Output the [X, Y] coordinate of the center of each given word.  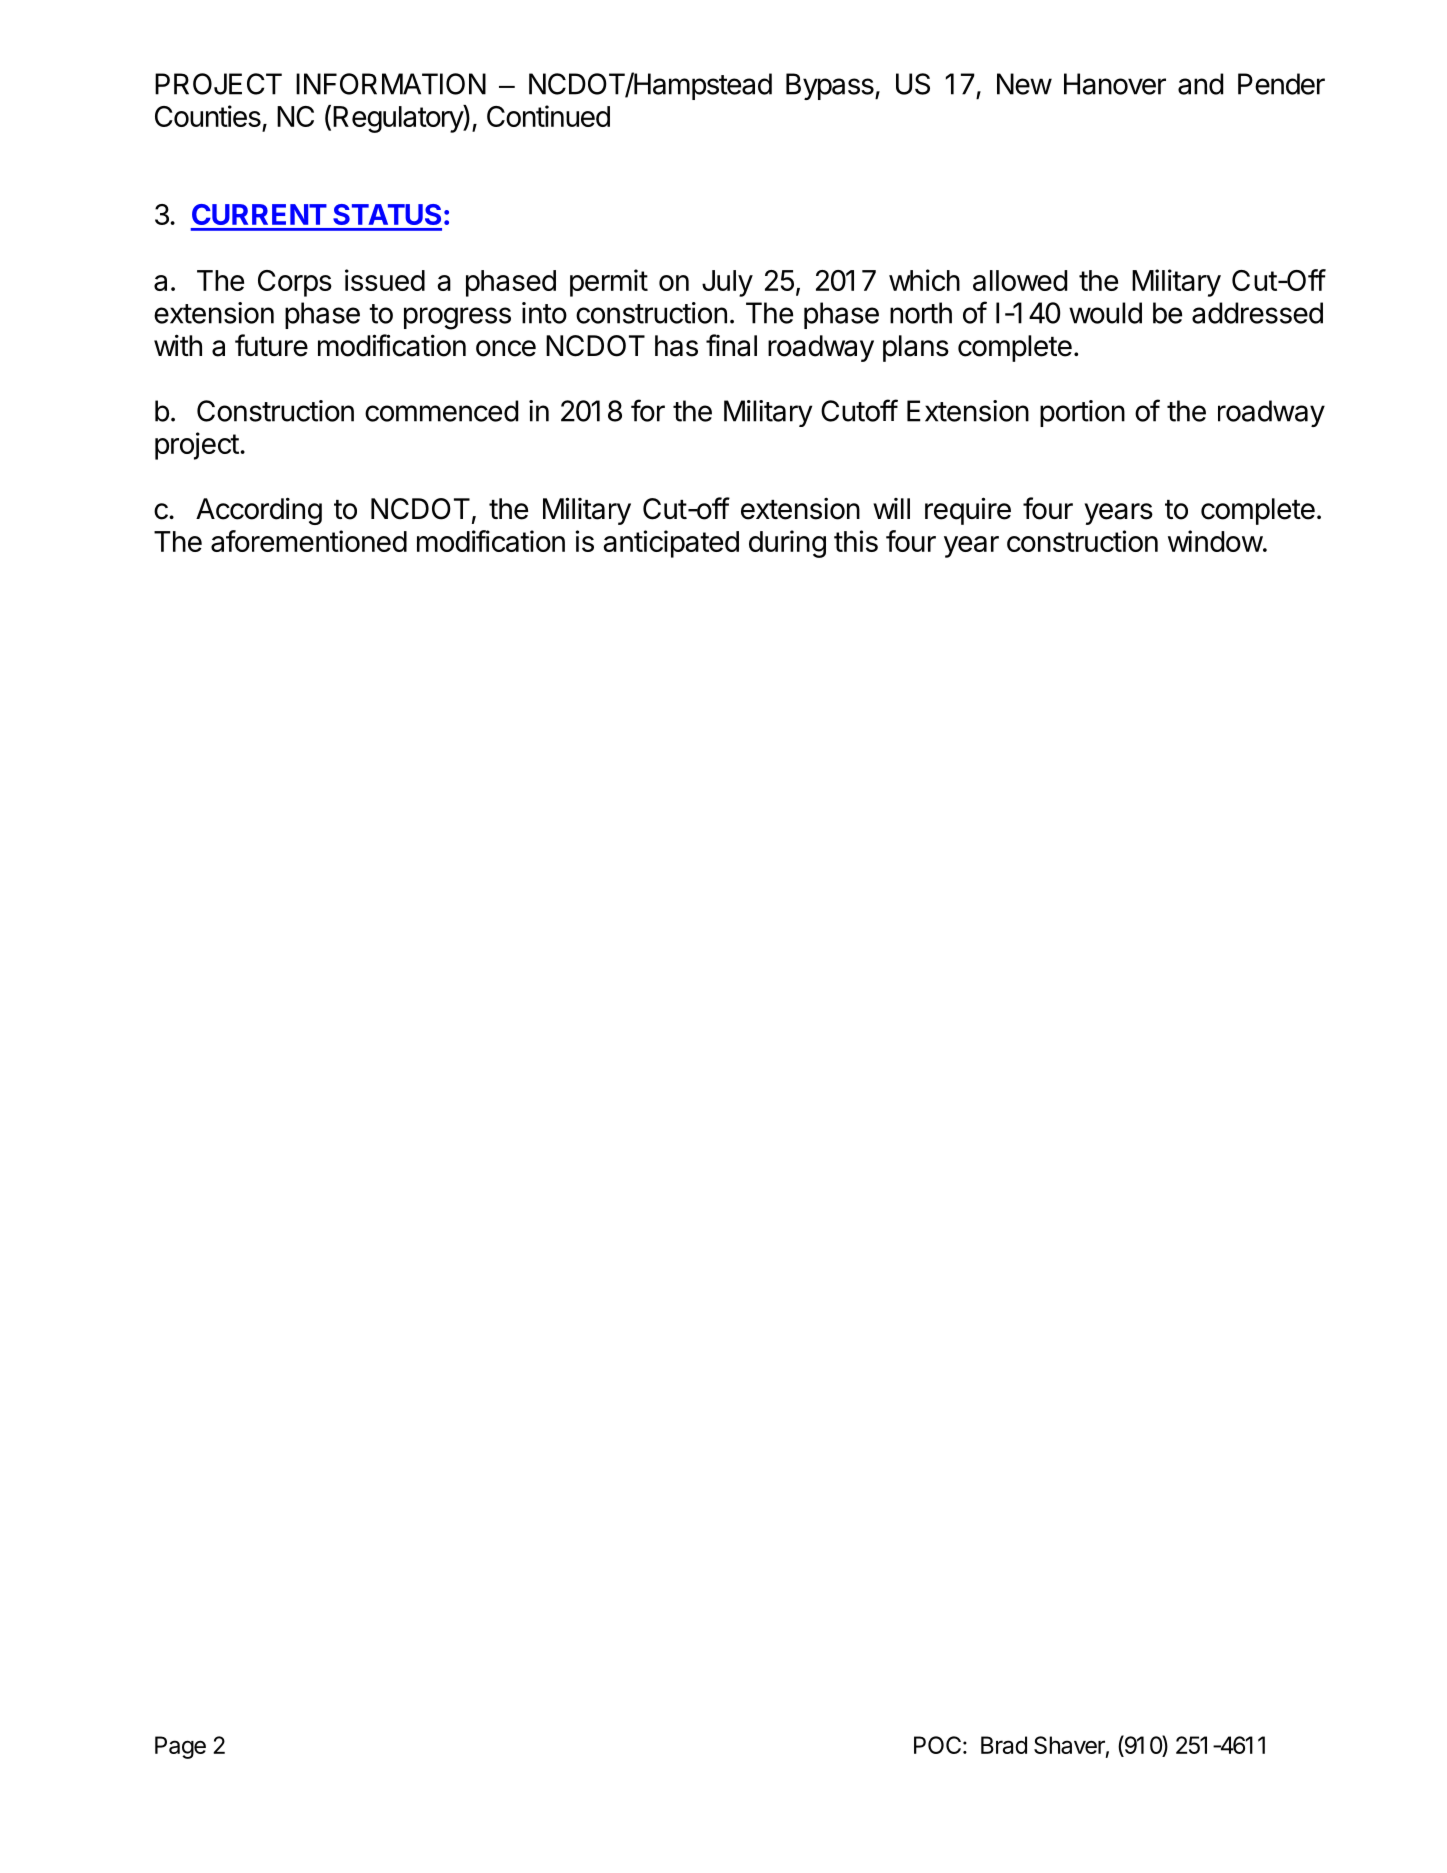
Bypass [831, 86]
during [787, 544]
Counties [208, 116]
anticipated [671, 544]
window [1215, 541]
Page [180, 1747]
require [968, 511]
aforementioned [309, 541]
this [856, 541]
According [259, 511]
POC [937, 1745]
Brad [1004, 1745]
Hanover [1115, 84]
